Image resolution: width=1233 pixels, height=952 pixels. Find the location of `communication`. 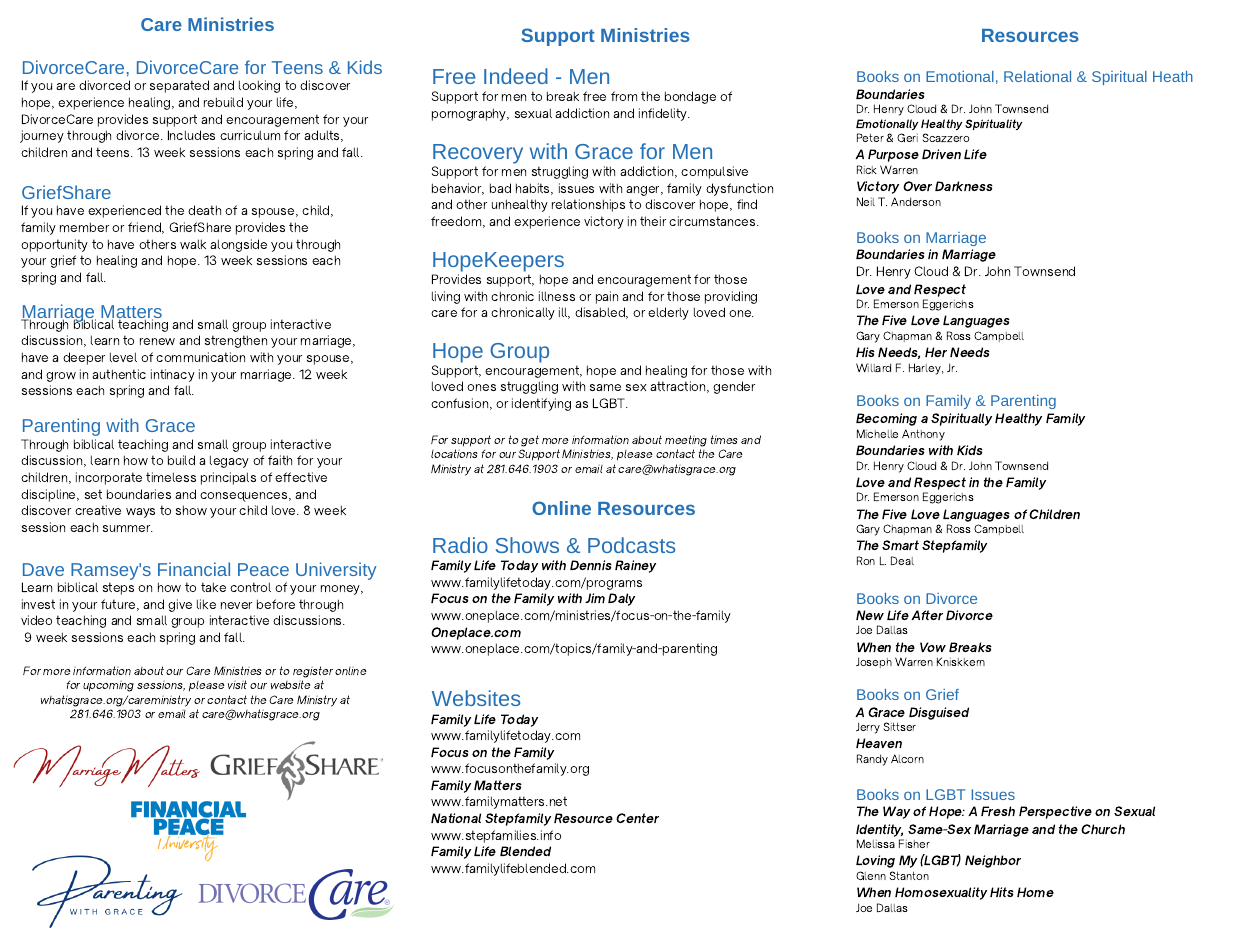

communication is located at coordinates (200, 357).
